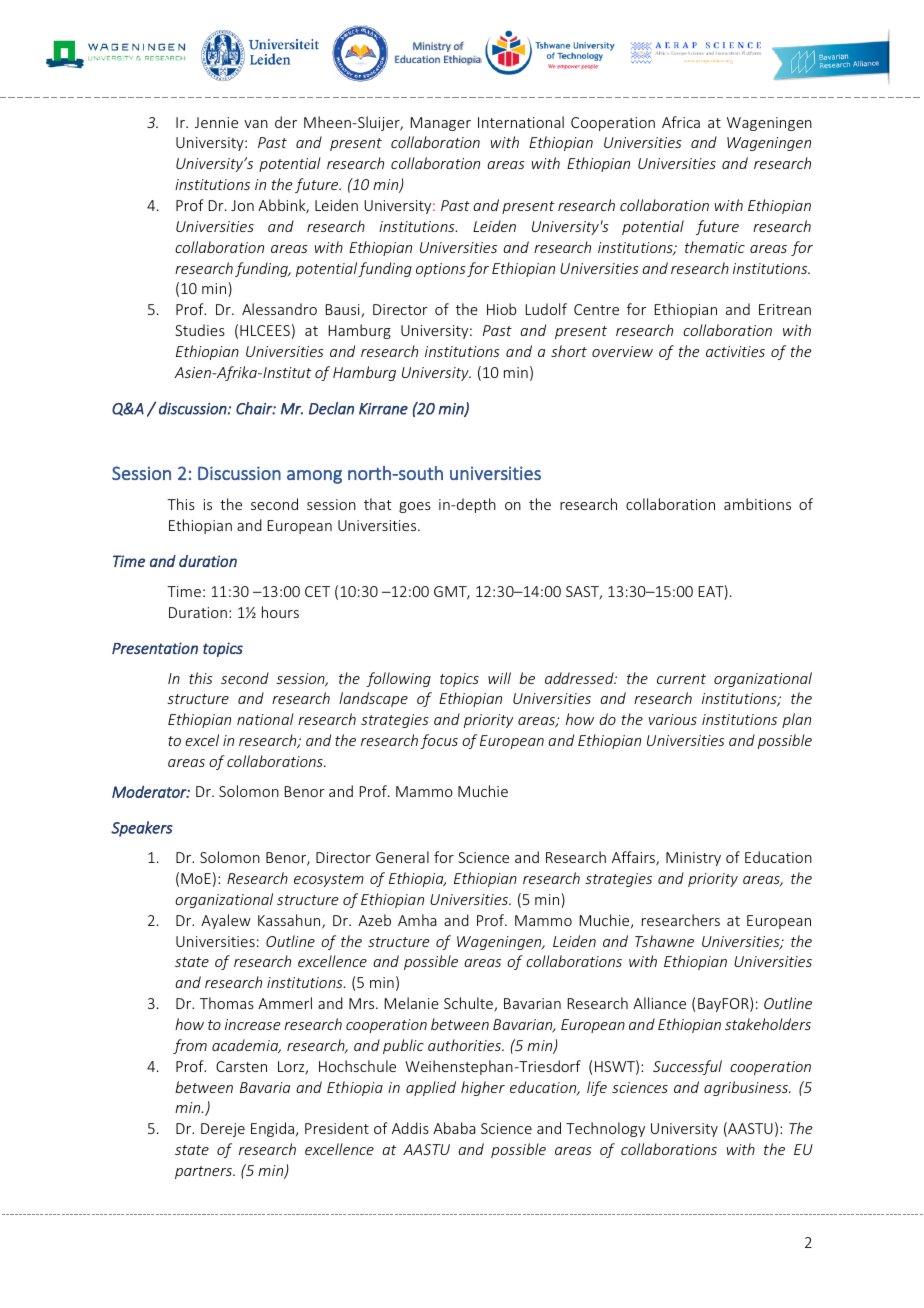 The height and width of the screenshot is (1308, 924). What do you see at coordinates (216, 122) in the screenshot?
I see `Jennie` at bounding box center [216, 122].
